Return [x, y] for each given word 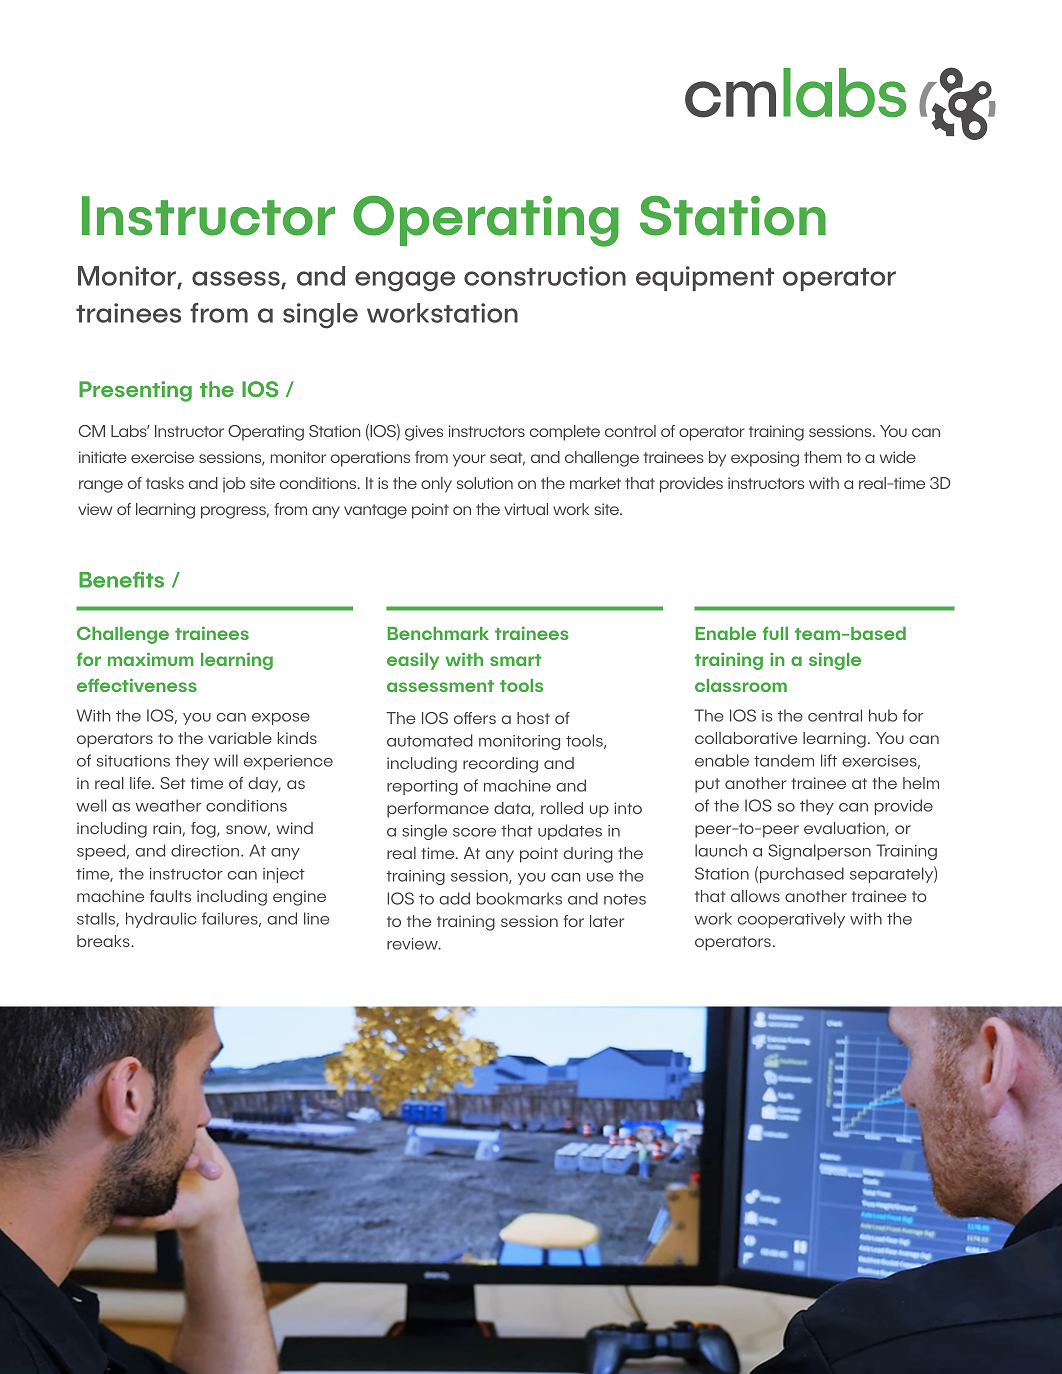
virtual [526, 509]
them [822, 457]
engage [405, 281]
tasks [165, 483]
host [533, 718]
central [835, 715]
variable [240, 738]
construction [545, 276]
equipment [705, 278]
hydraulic [161, 920]
